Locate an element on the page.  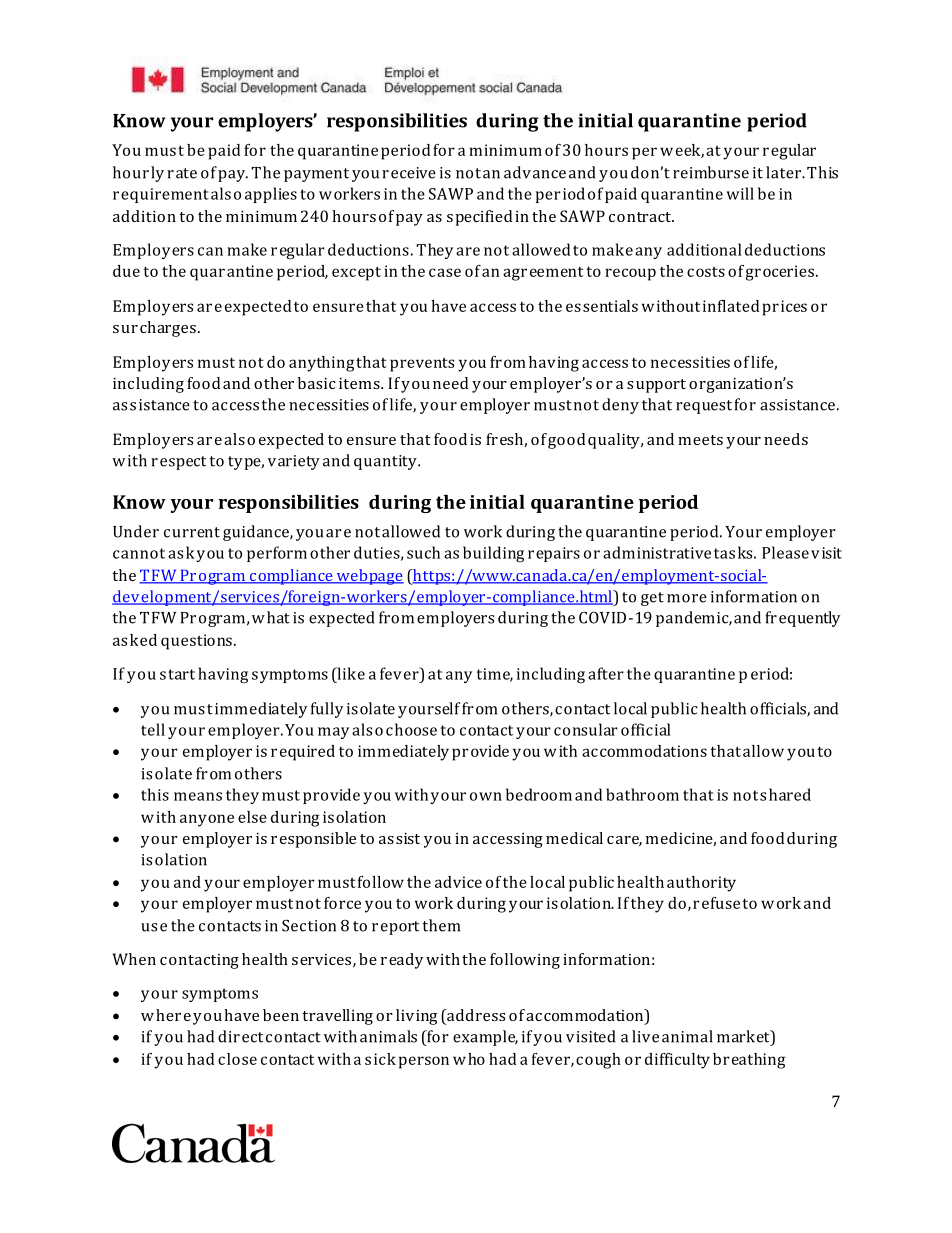
more is located at coordinates (687, 598).
